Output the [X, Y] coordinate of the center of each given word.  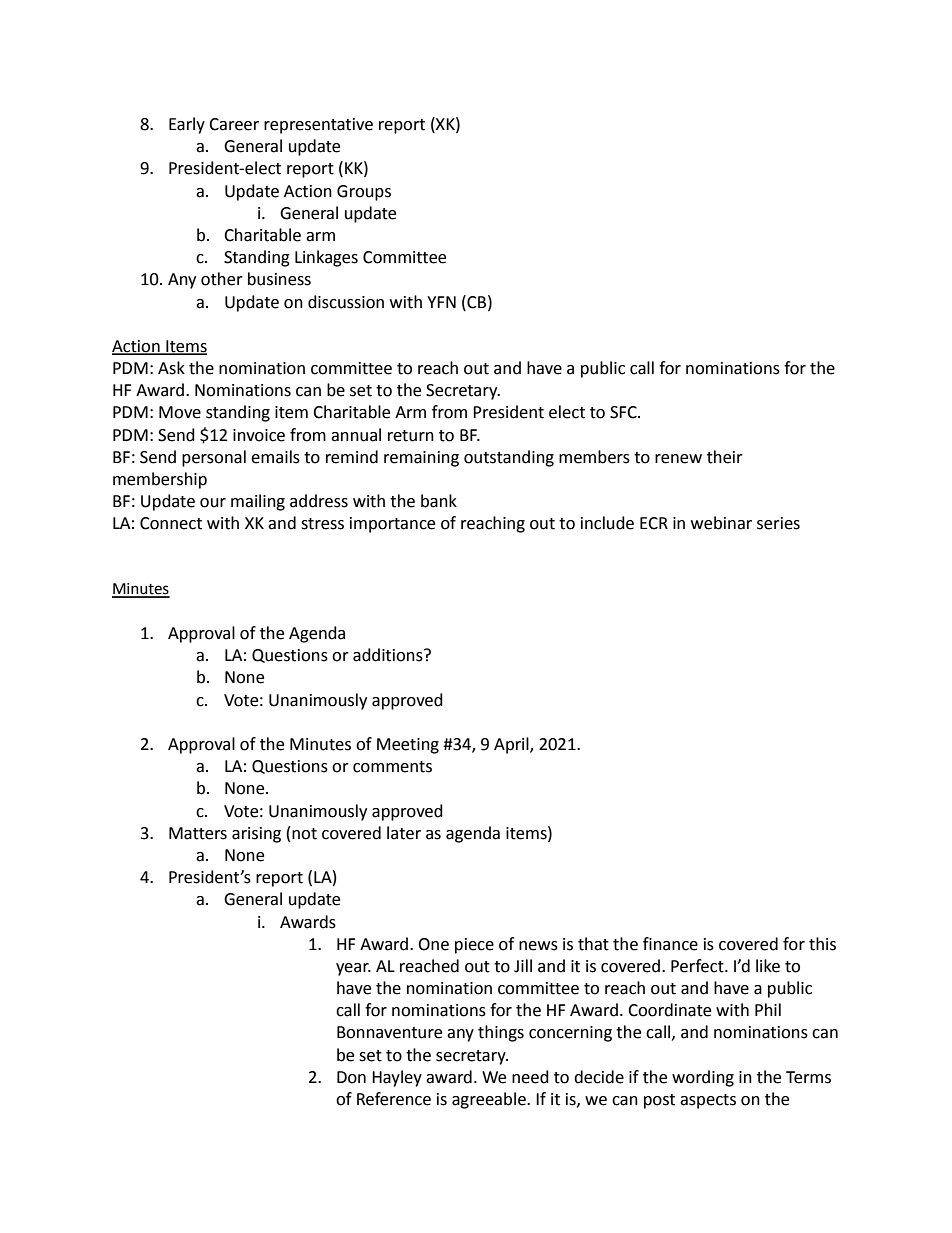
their [725, 457]
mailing [258, 502]
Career [234, 124]
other [222, 279]
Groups [364, 193]
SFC [624, 412]
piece [474, 946]
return [411, 436]
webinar [721, 523]
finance [670, 944]
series [778, 523]
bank [439, 501]
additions [389, 655]
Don [351, 1077]
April [512, 745]
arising [256, 835]
